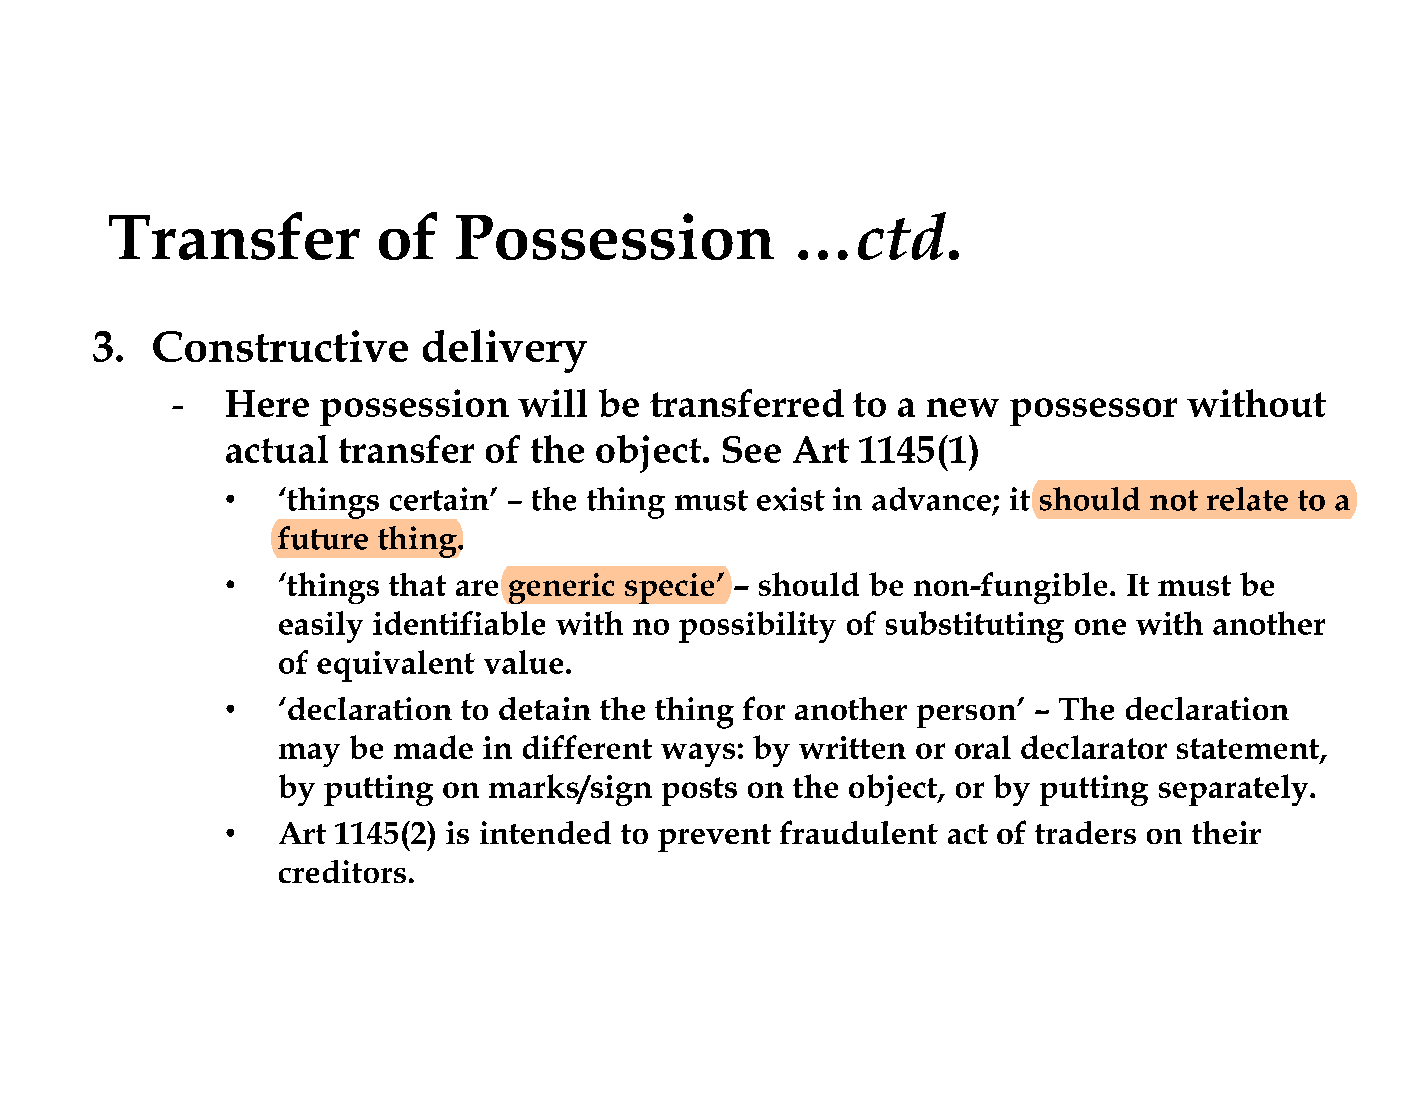 The width and height of the screenshot is (1415, 1094). Describe the element at coordinates (1093, 412) in the screenshot. I see `possessor` at that location.
